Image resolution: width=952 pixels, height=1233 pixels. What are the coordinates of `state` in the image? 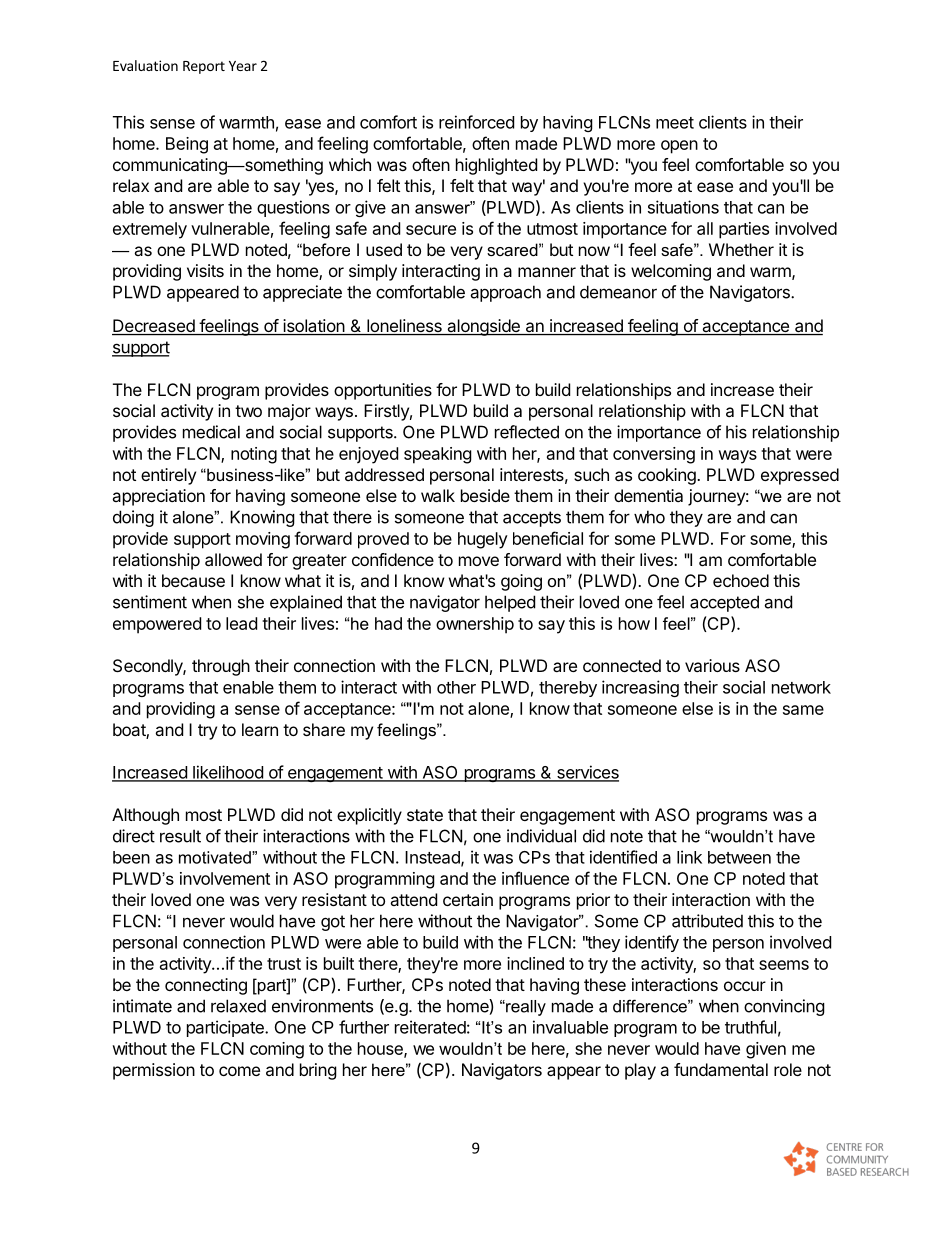 It's located at (425, 815).
